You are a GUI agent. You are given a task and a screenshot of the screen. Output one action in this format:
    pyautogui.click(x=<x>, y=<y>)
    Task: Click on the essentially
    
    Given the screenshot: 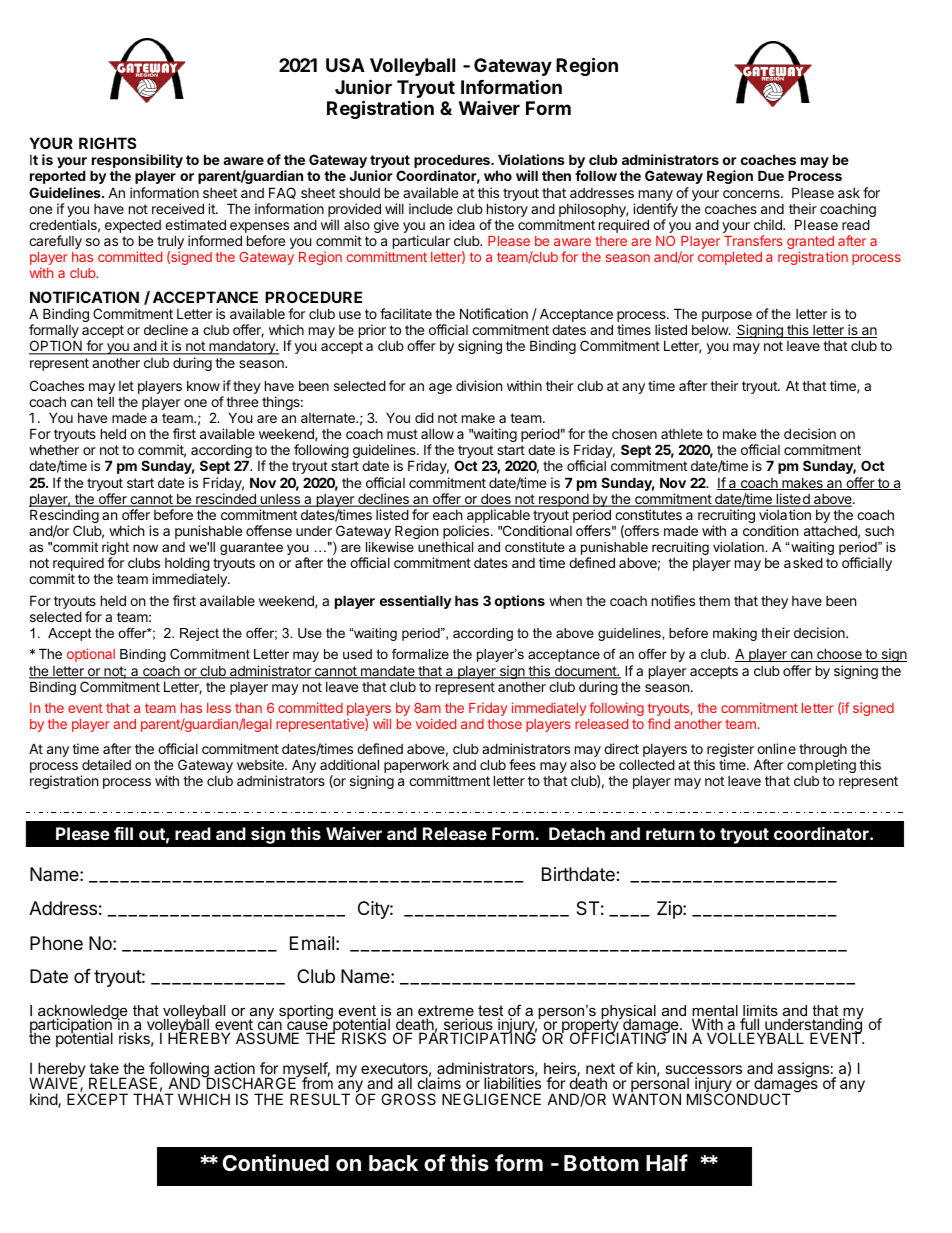 What is the action you would take?
    pyautogui.click(x=416, y=602)
